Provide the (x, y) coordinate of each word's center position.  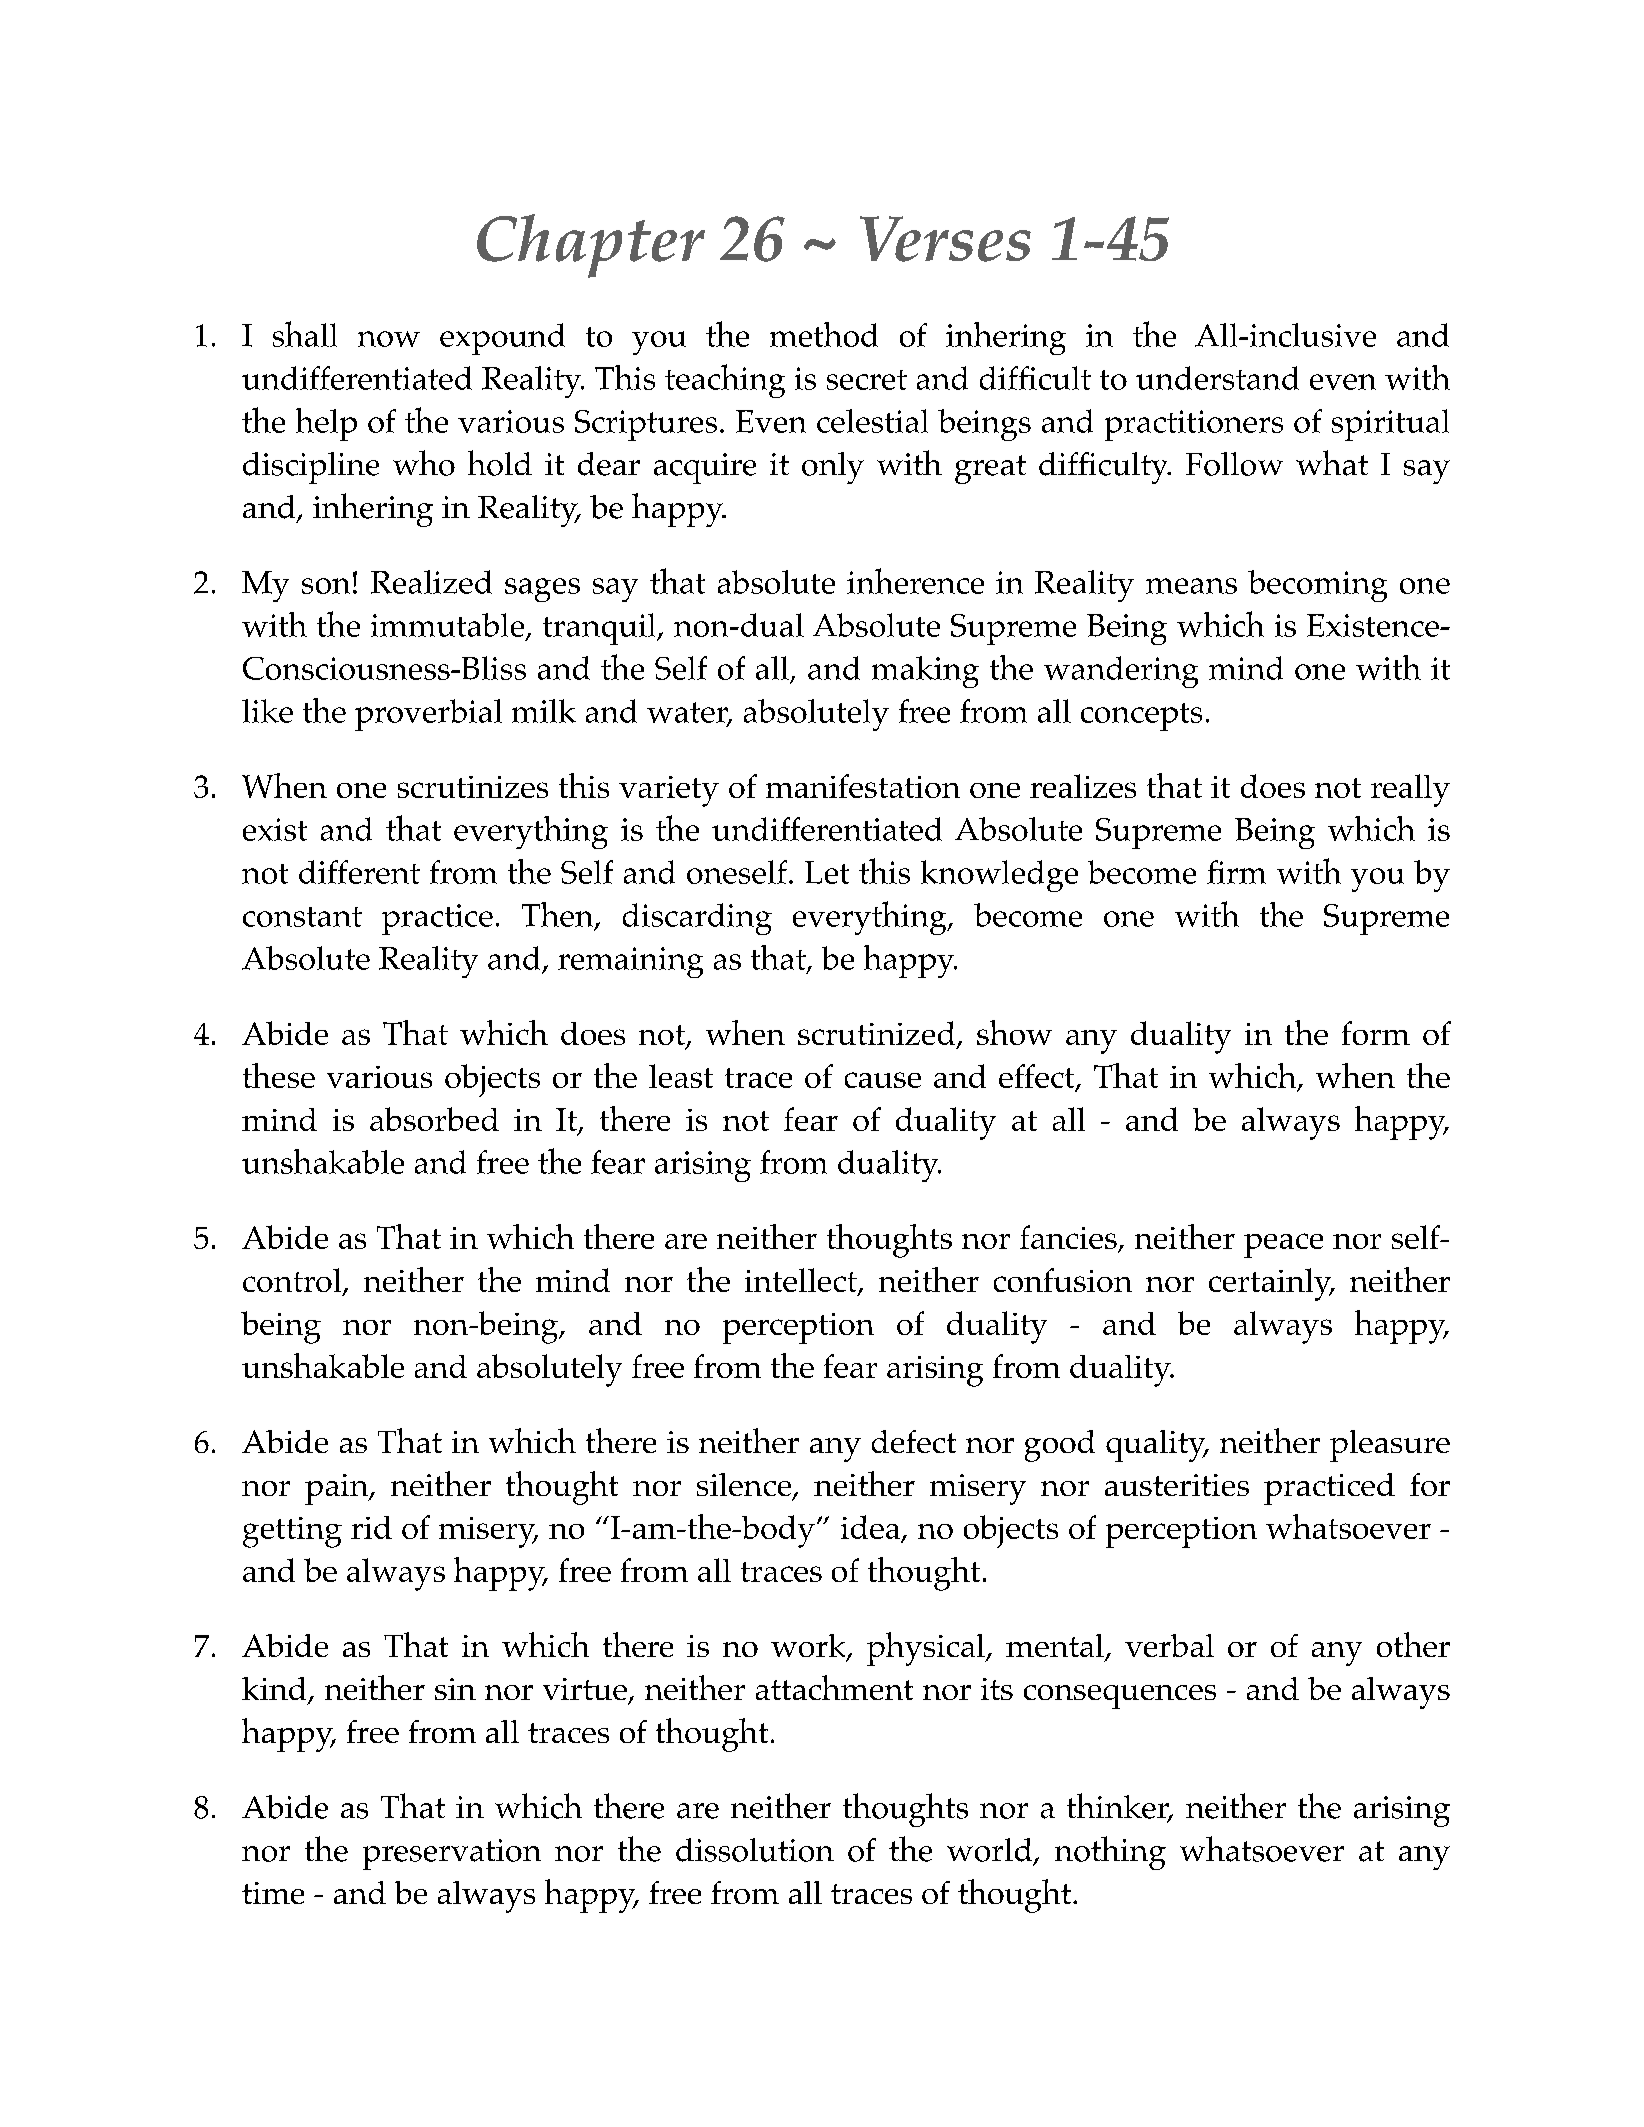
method (824, 334)
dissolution (755, 1850)
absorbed (434, 1119)
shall (305, 334)
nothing (1110, 1853)
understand (1217, 378)
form (1376, 1033)
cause (883, 1080)
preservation (452, 1854)
